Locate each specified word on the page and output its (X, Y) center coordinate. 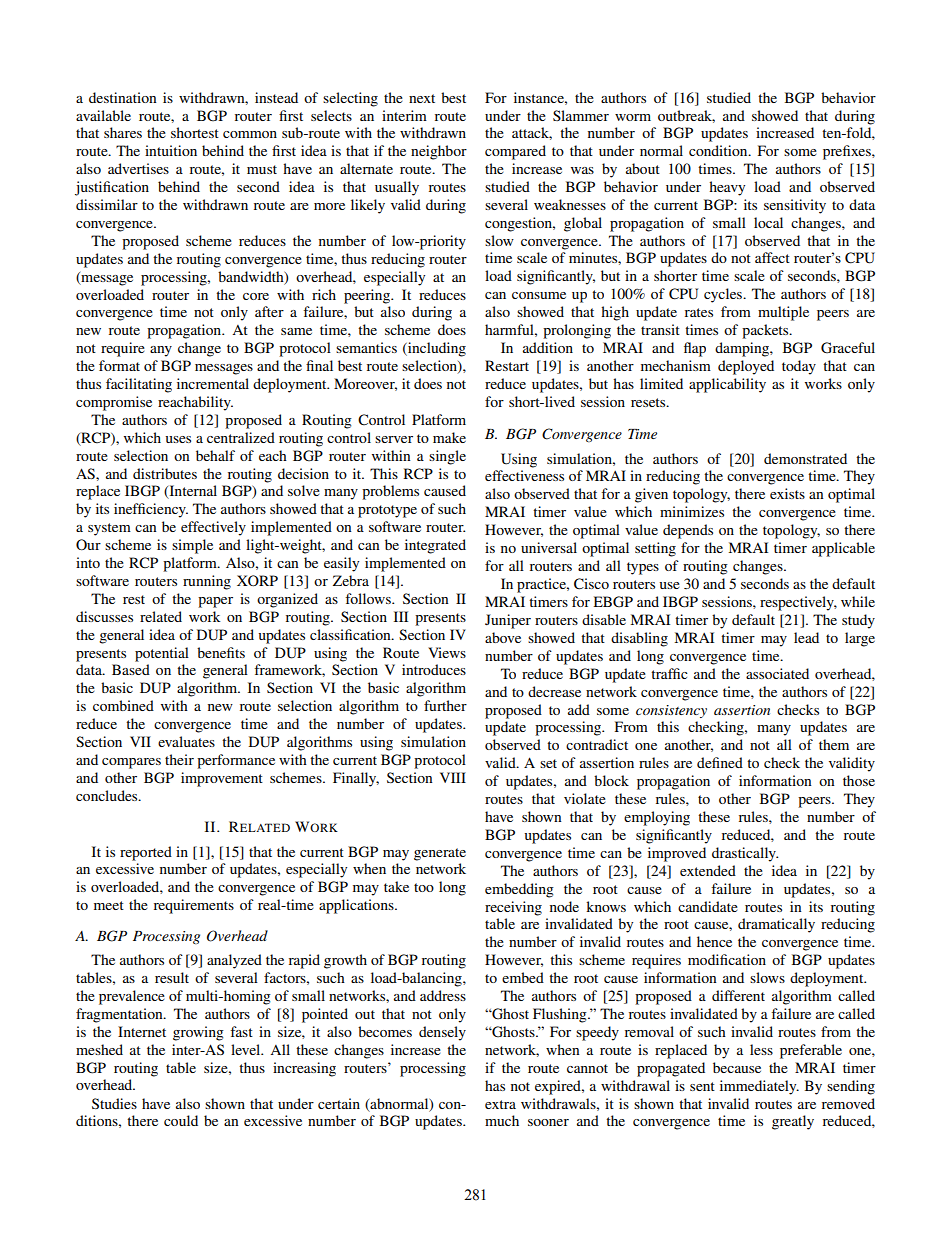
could (181, 1120)
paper (215, 602)
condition (719, 150)
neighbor (439, 152)
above (503, 637)
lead (806, 637)
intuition (171, 150)
